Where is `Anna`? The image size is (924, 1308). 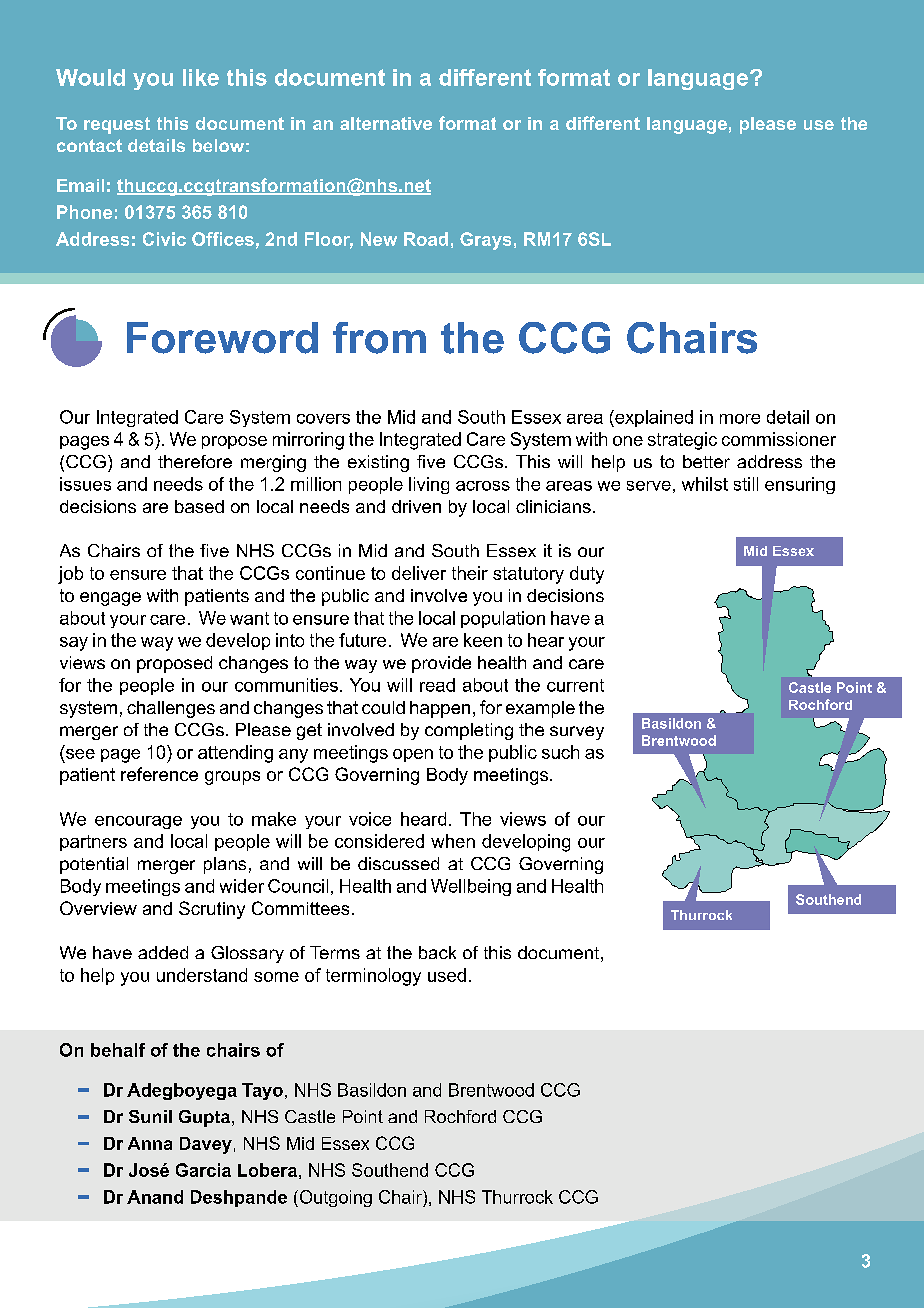
Anna is located at coordinates (150, 1143).
